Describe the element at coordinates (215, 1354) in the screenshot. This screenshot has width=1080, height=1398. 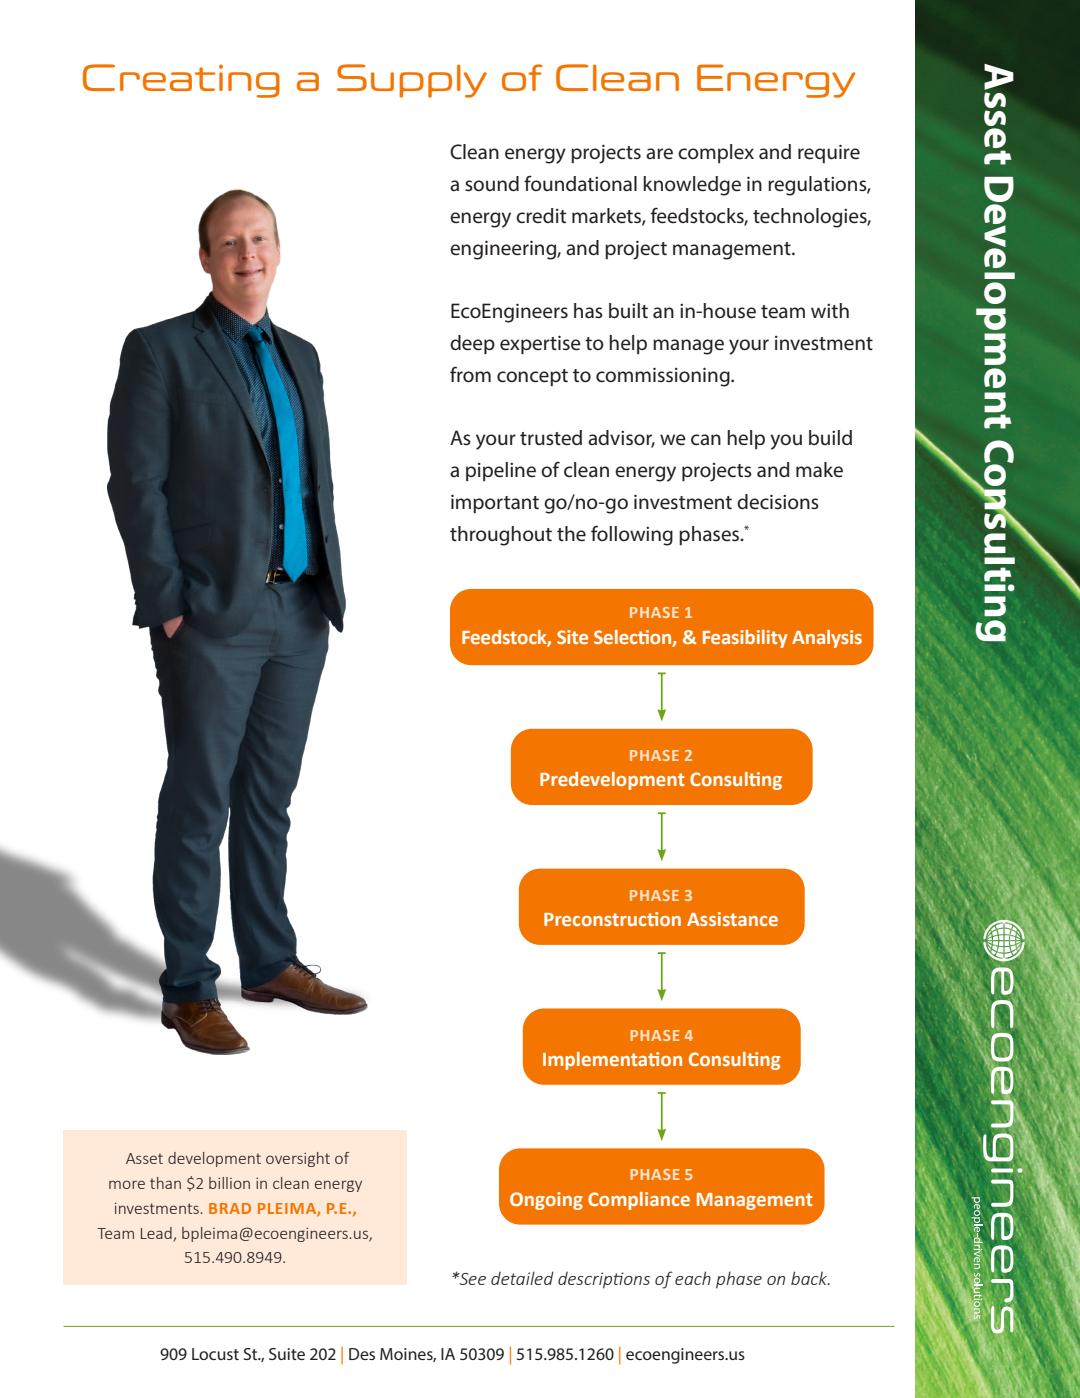
I see `Locust` at that location.
